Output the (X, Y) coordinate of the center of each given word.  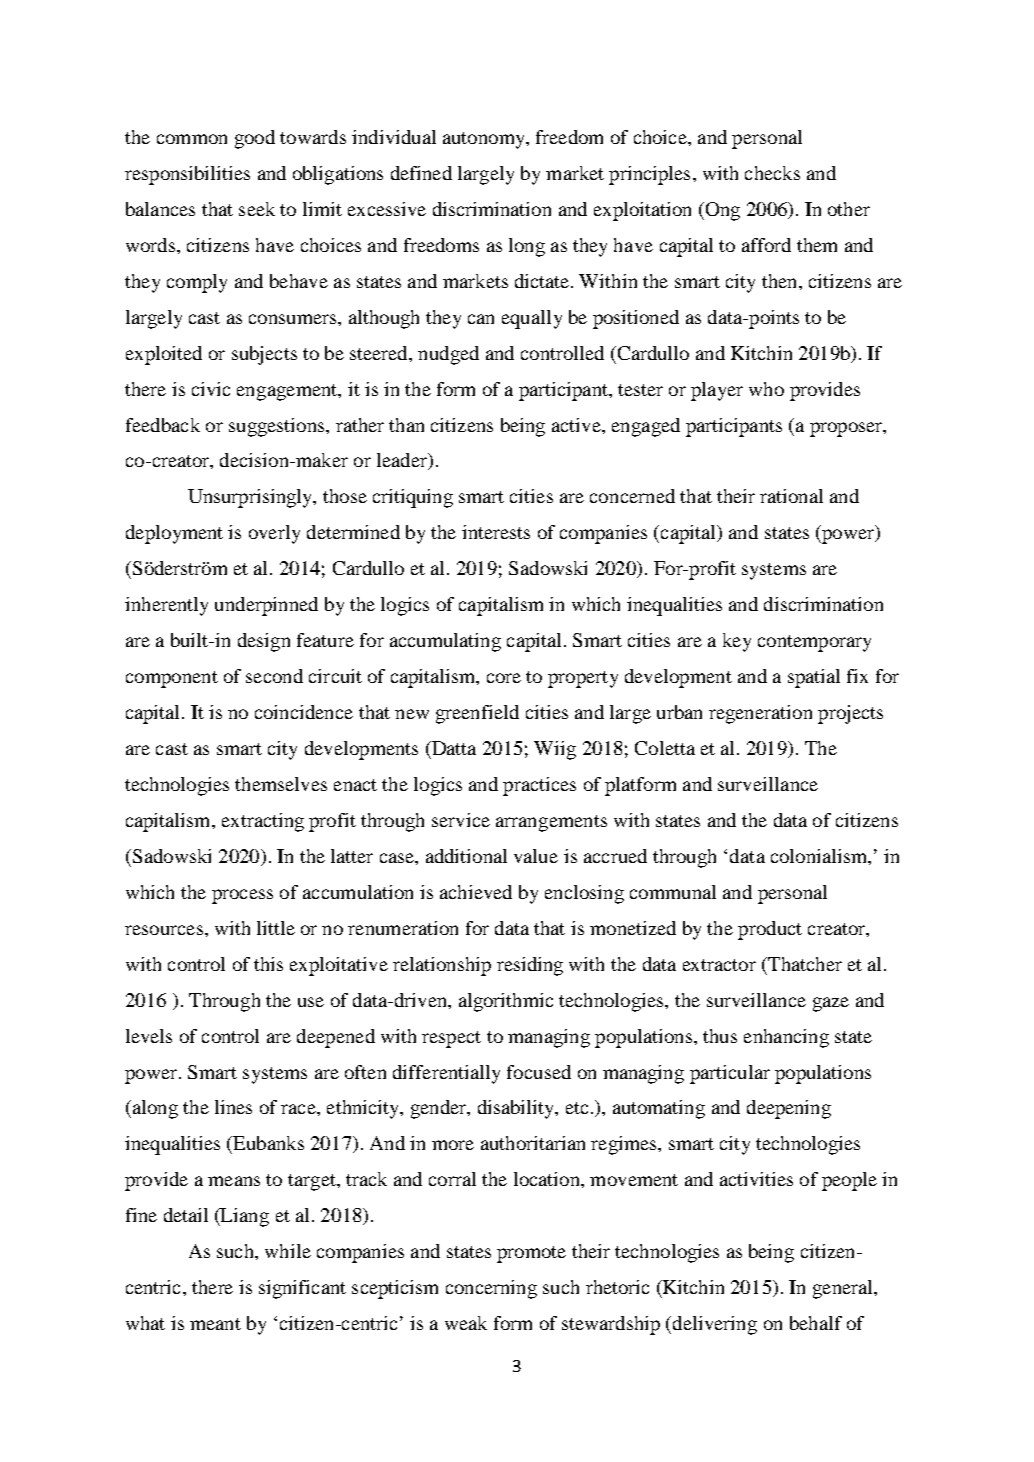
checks (772, 173)
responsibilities (187, 175)
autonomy (485, 140)
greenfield (477, 714)
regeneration (760, 714)
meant (215, 1324)
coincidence (304, 712)
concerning (491, 1289)
